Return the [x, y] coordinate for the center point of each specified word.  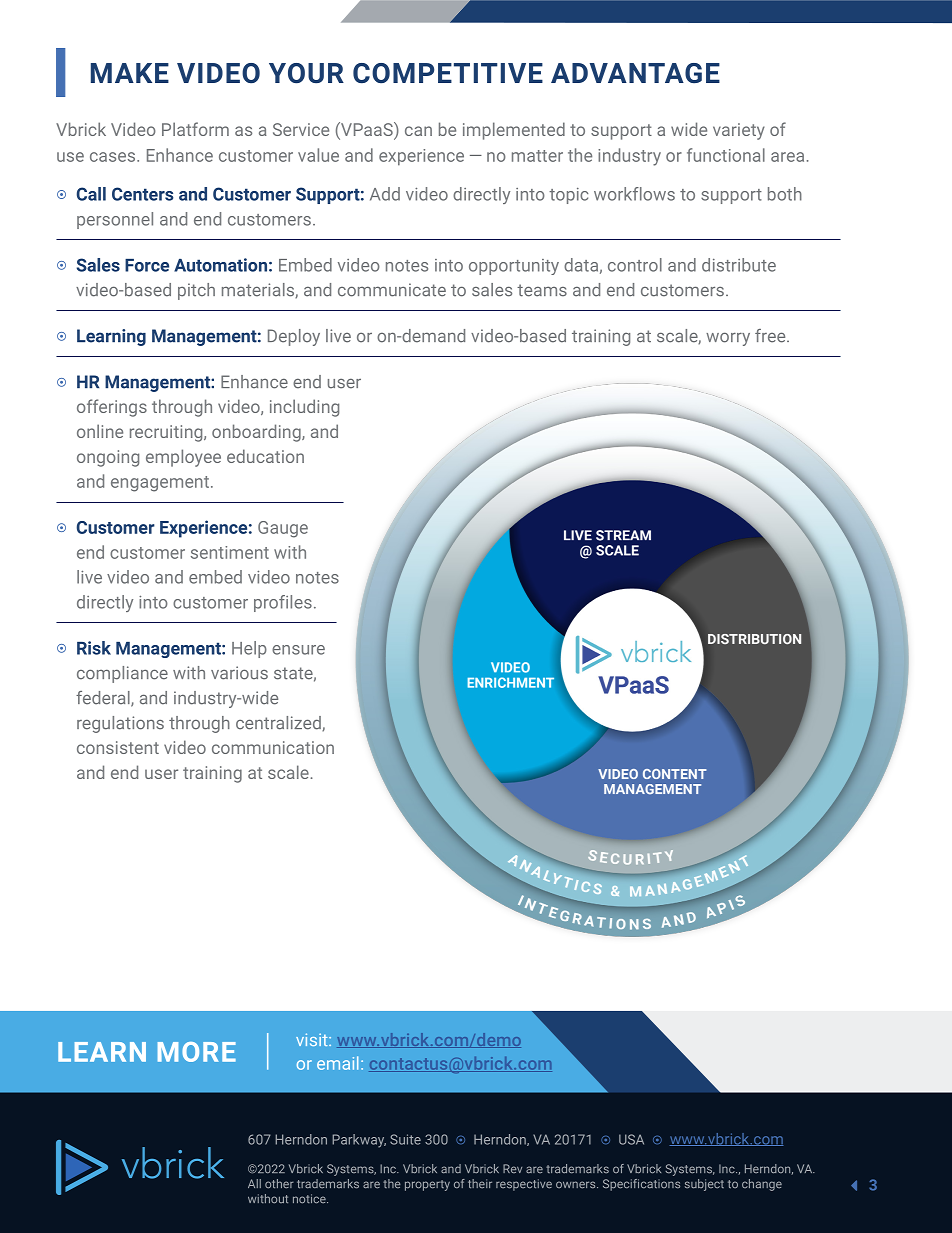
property [427, 1185]
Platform [195, 129]
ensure [298, 650]
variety [739, 131]
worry [728, 339]
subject [704, 1185]
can [418, 131]
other [279, 1184]
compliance [122, 674]
